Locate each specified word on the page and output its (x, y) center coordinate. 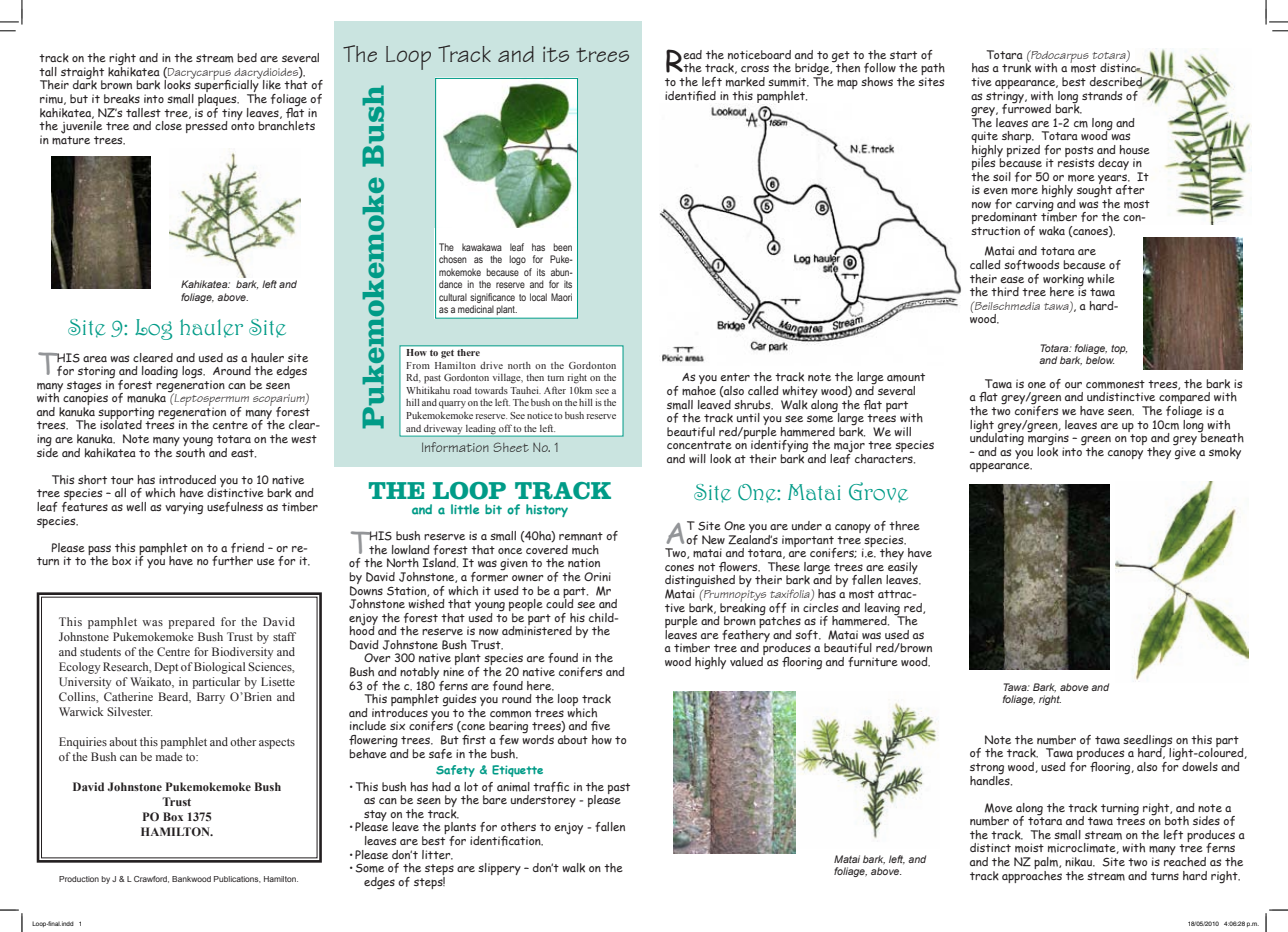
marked (745, 82)
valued (747, 660)
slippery (499, 869)
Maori (561, 297)
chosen (453, 259)
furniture (873, 662)
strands (1102, 95)
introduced (187, 479)
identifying (779, 446)
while (1101, 278)
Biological (219, 668)
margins (1048, 439)
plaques (217, 100)
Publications (237, 879)
